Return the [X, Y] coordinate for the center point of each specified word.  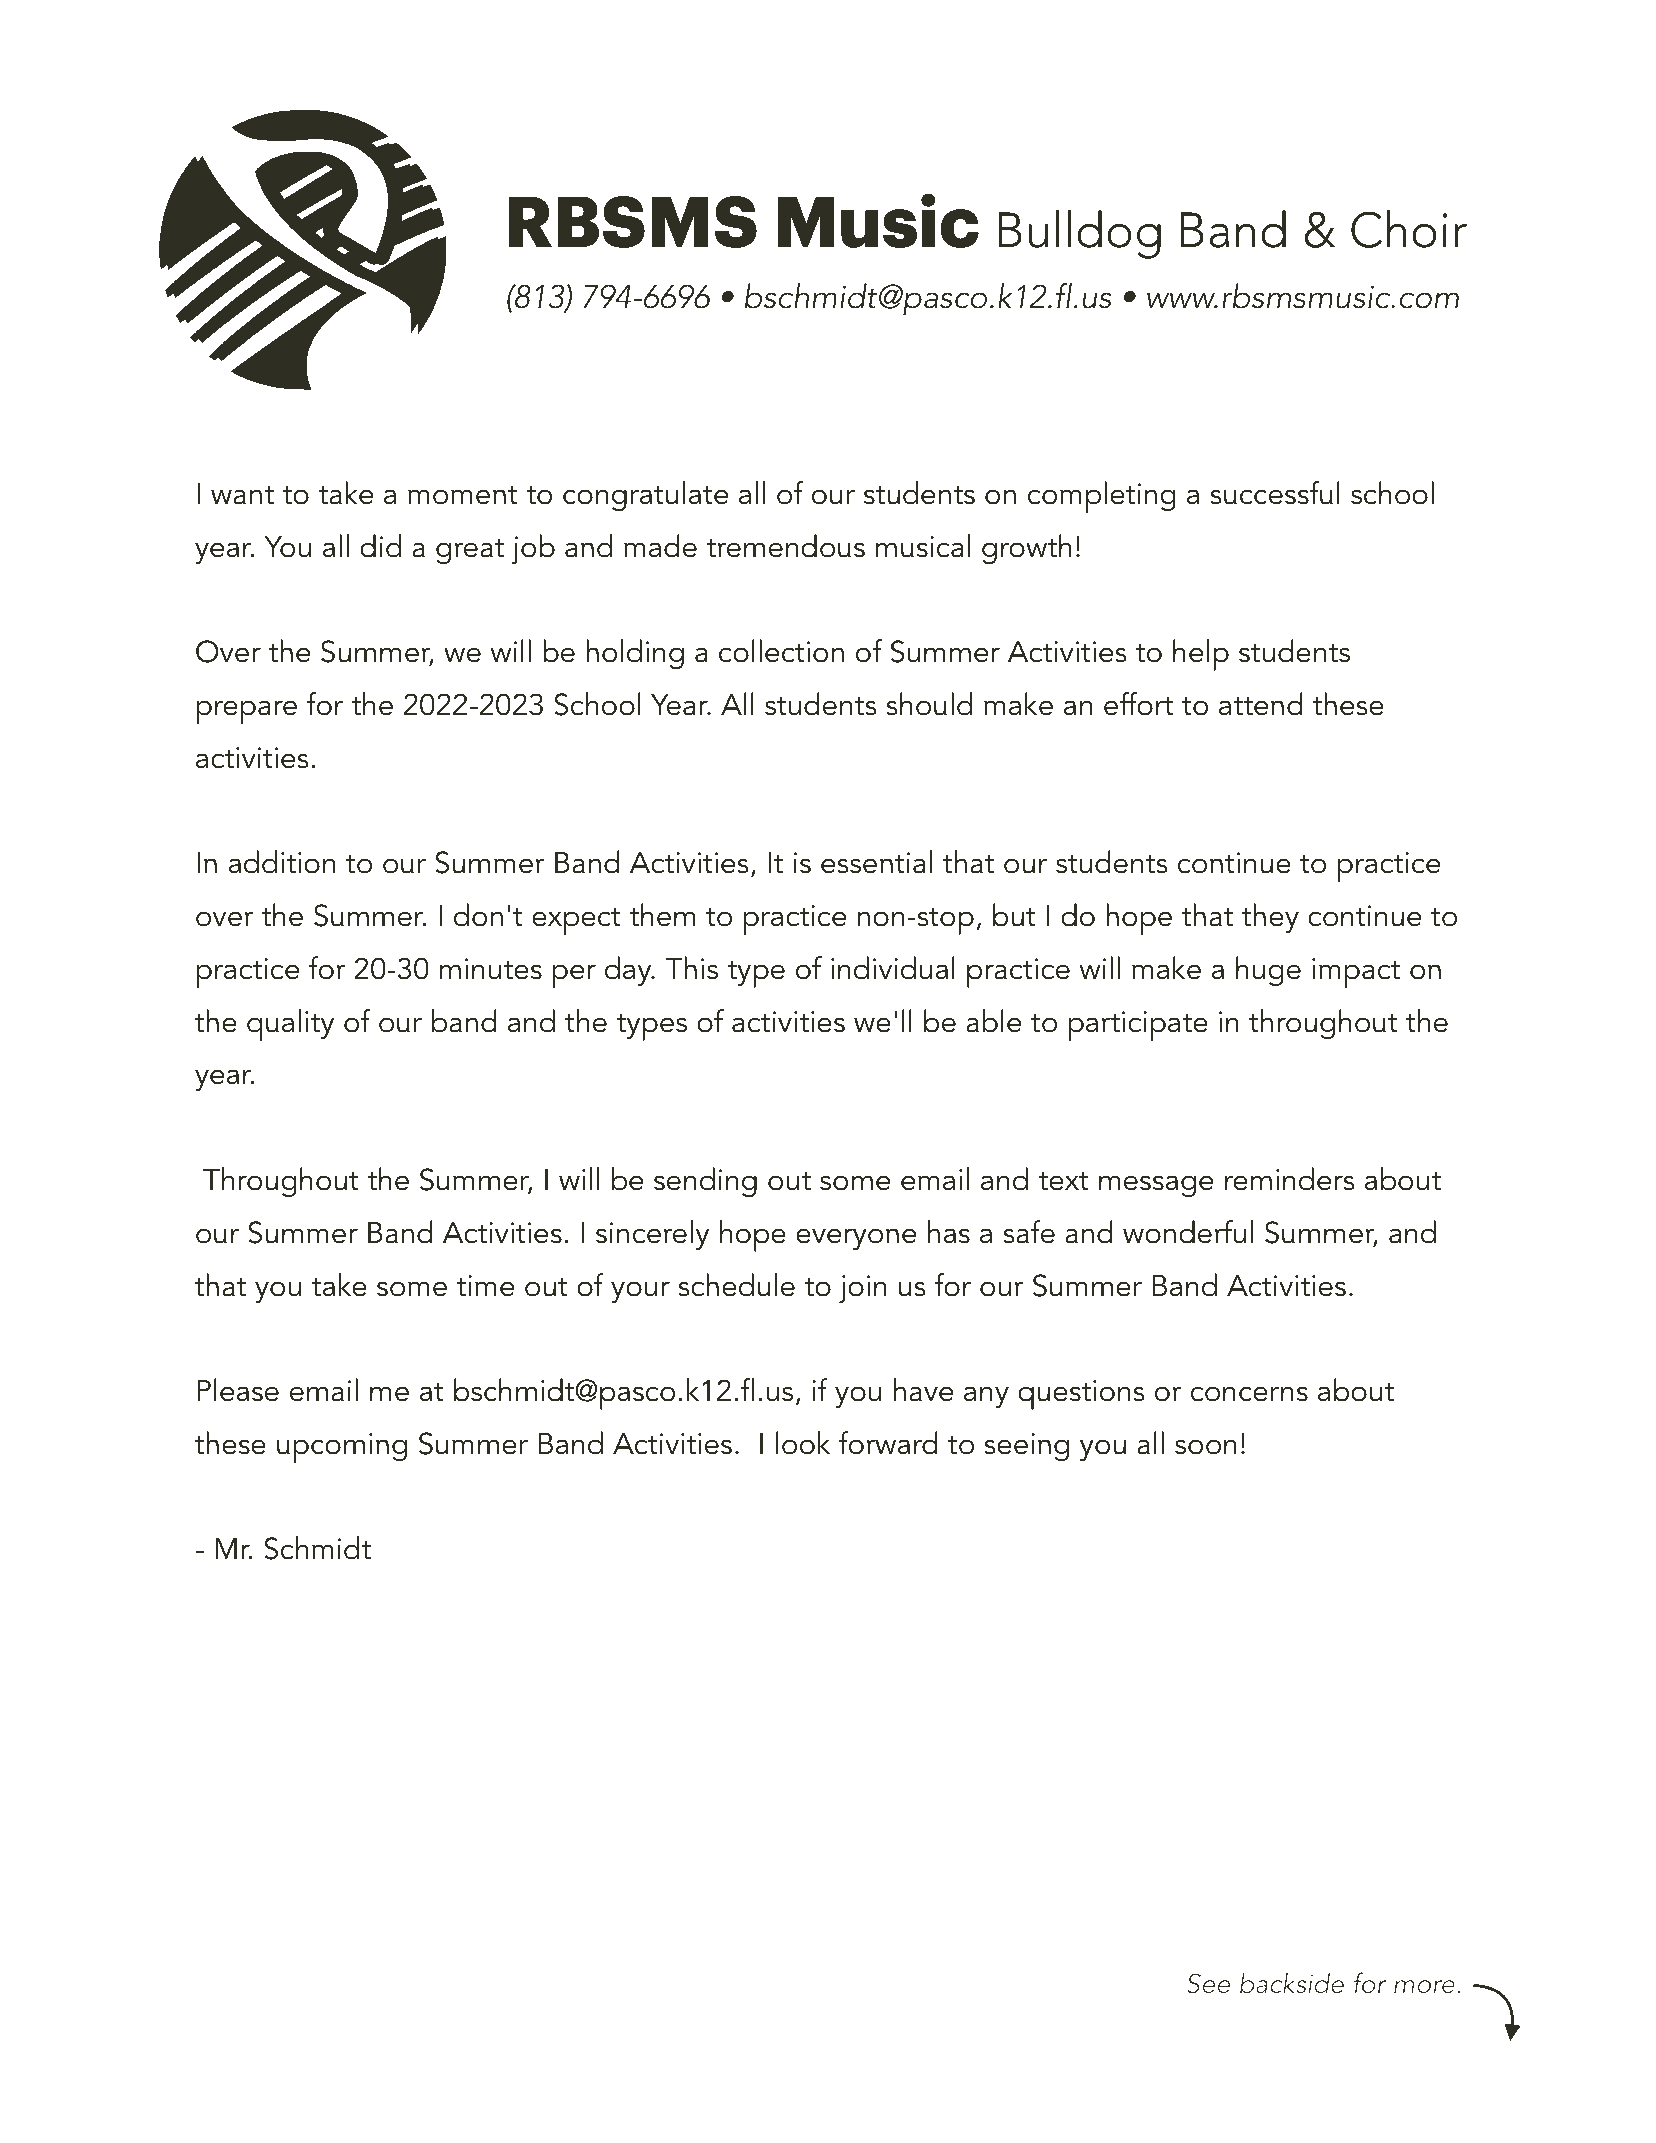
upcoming [342, 1448]
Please [238, 1390]
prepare [247, 712]
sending [705, 1182]
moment [463, 495]
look [803, 1443]
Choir [1409, 229]
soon [1206, 1447]
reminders [1290, 1179]
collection [781, 651]
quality [290, 1025]
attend [1261, 704]
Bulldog [1079, 234]
